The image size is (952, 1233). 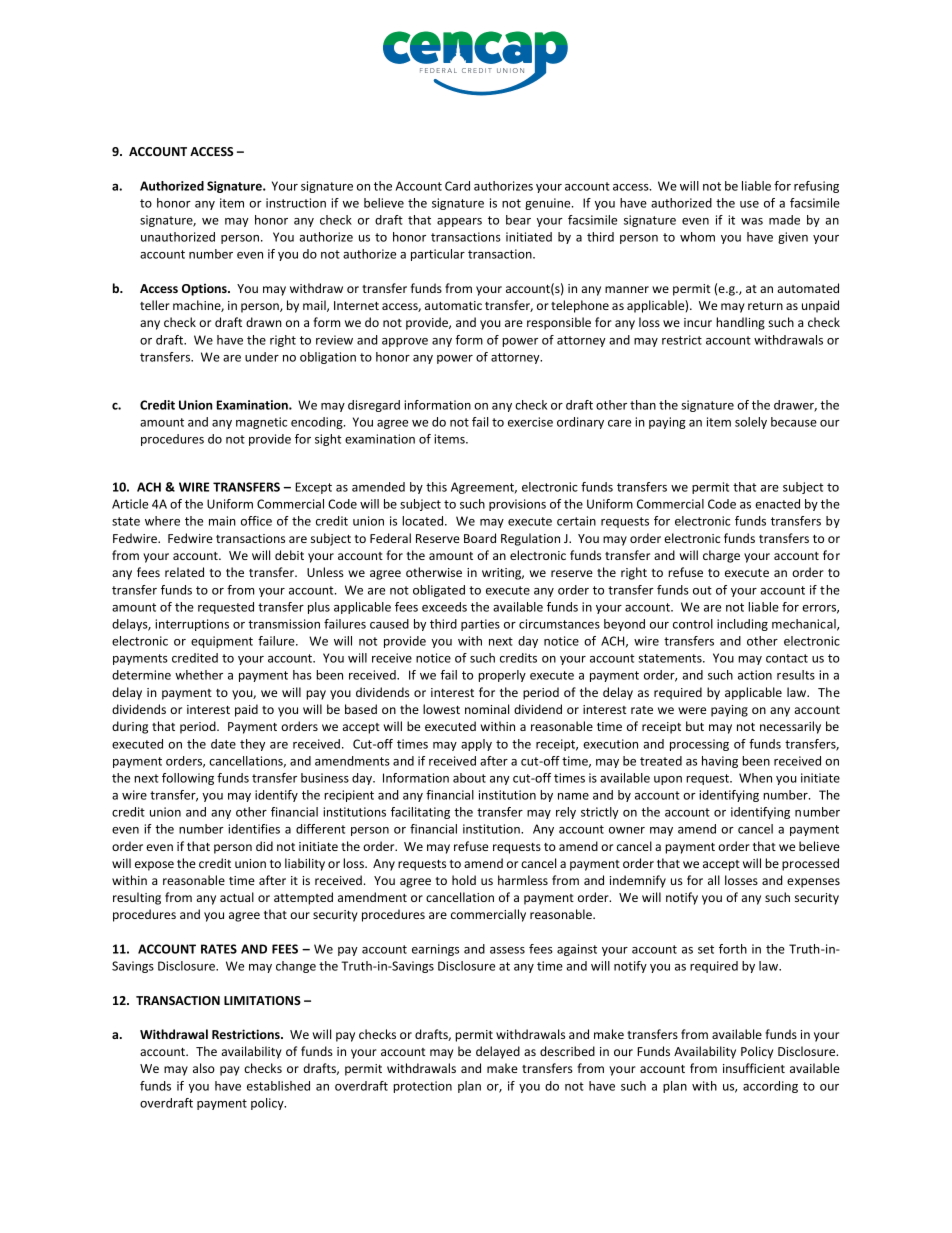 I want to click on protection, so click(x=422, y=1087).
